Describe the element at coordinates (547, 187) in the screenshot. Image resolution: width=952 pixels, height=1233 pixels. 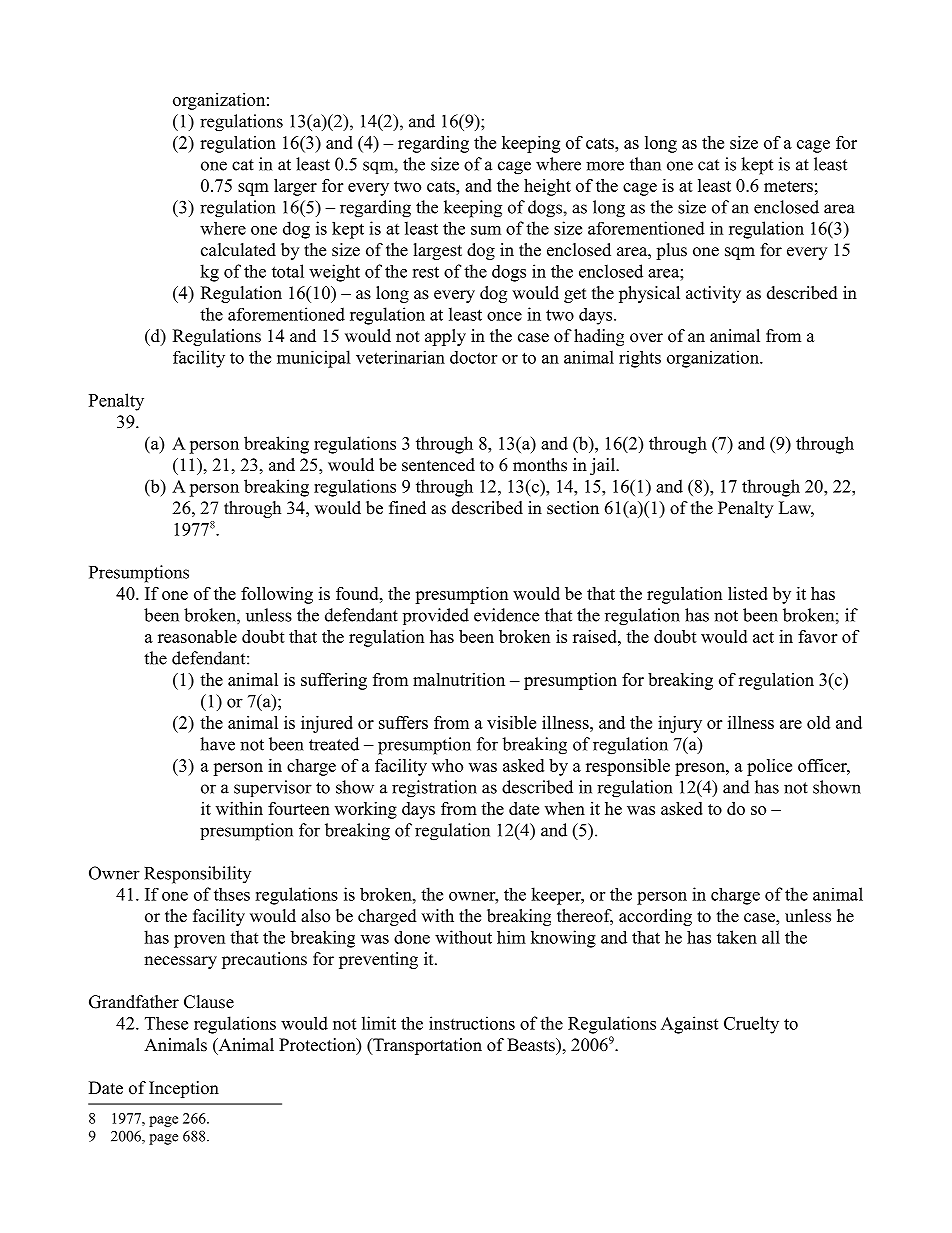
I see `height` at that location.
